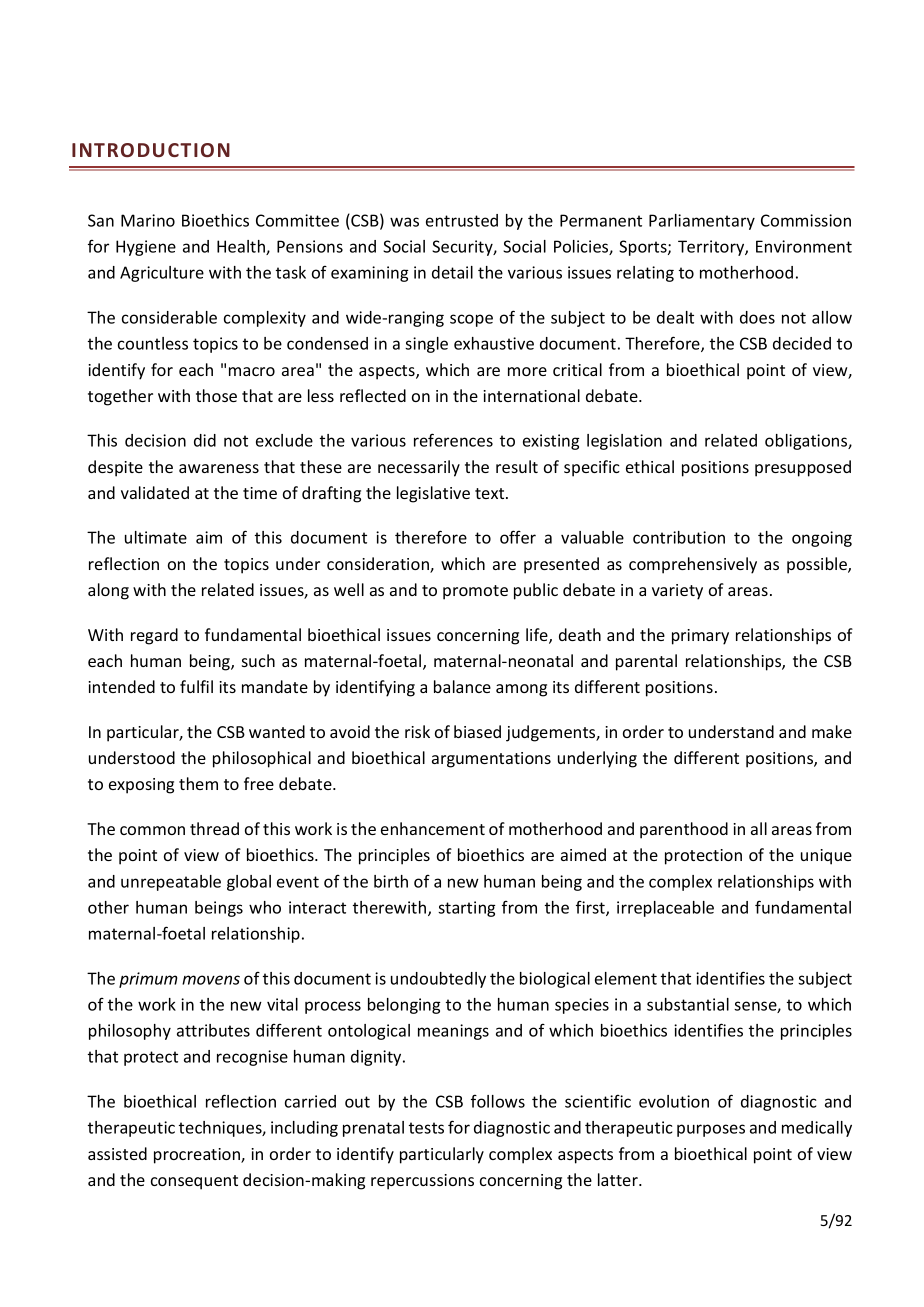  I want to click on purposes, so click(711, 1130).
